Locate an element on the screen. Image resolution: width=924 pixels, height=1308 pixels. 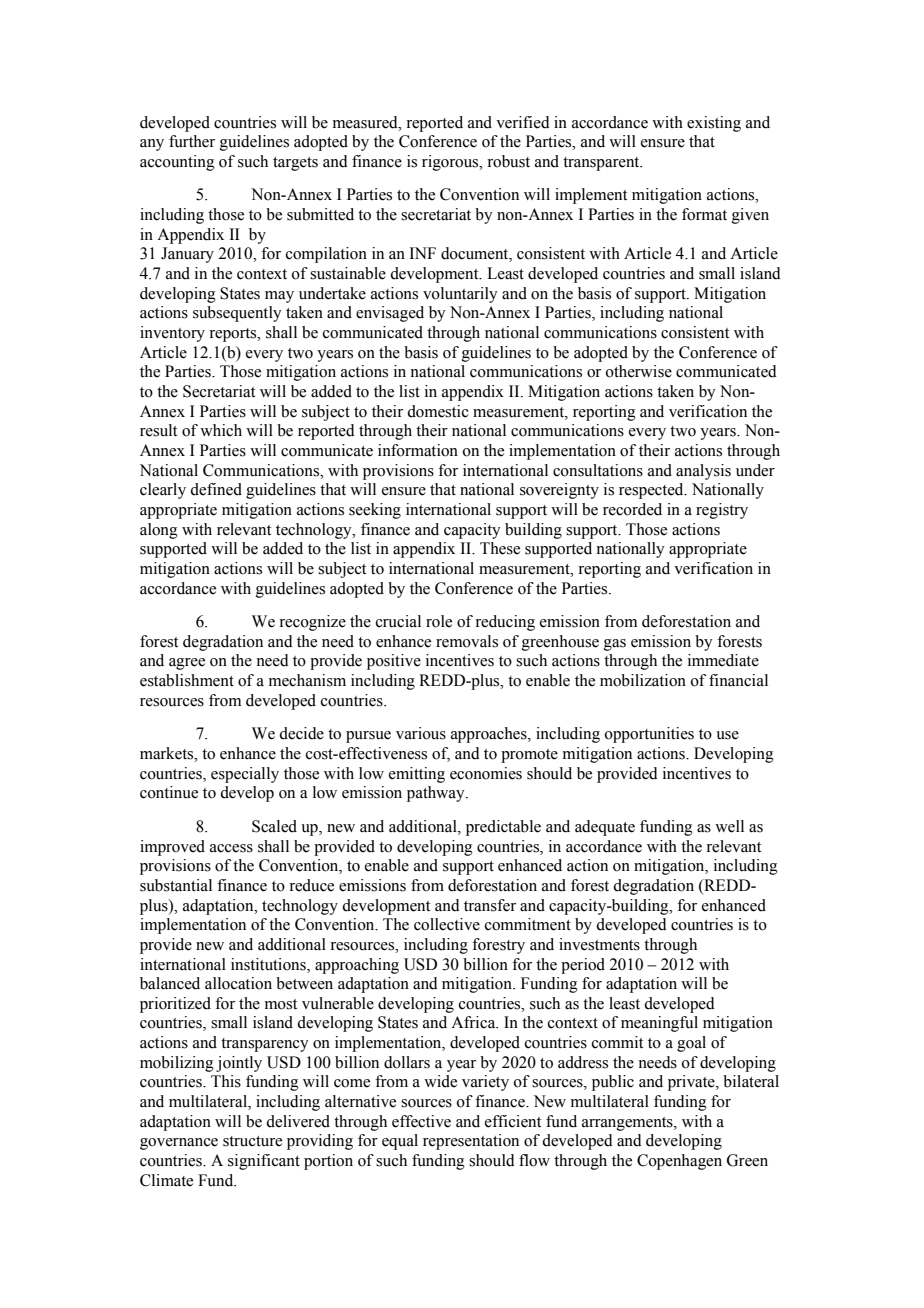
structure is located at coordinates (252, 1141).
